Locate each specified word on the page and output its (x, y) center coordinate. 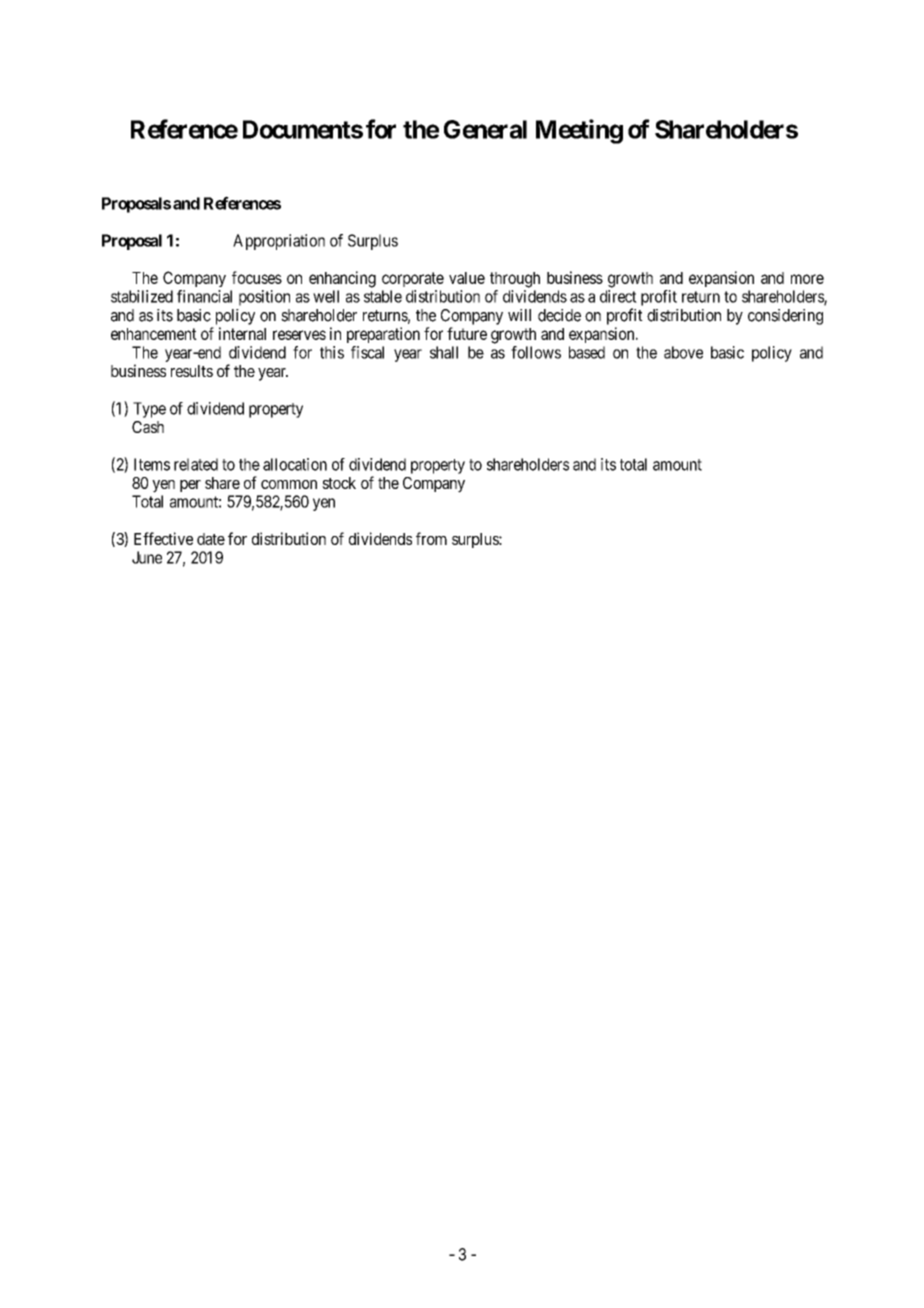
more (807, 279)
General (485, 129)
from (431, 538)
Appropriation (279, 242)
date (211, 539)
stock (339, 483)
